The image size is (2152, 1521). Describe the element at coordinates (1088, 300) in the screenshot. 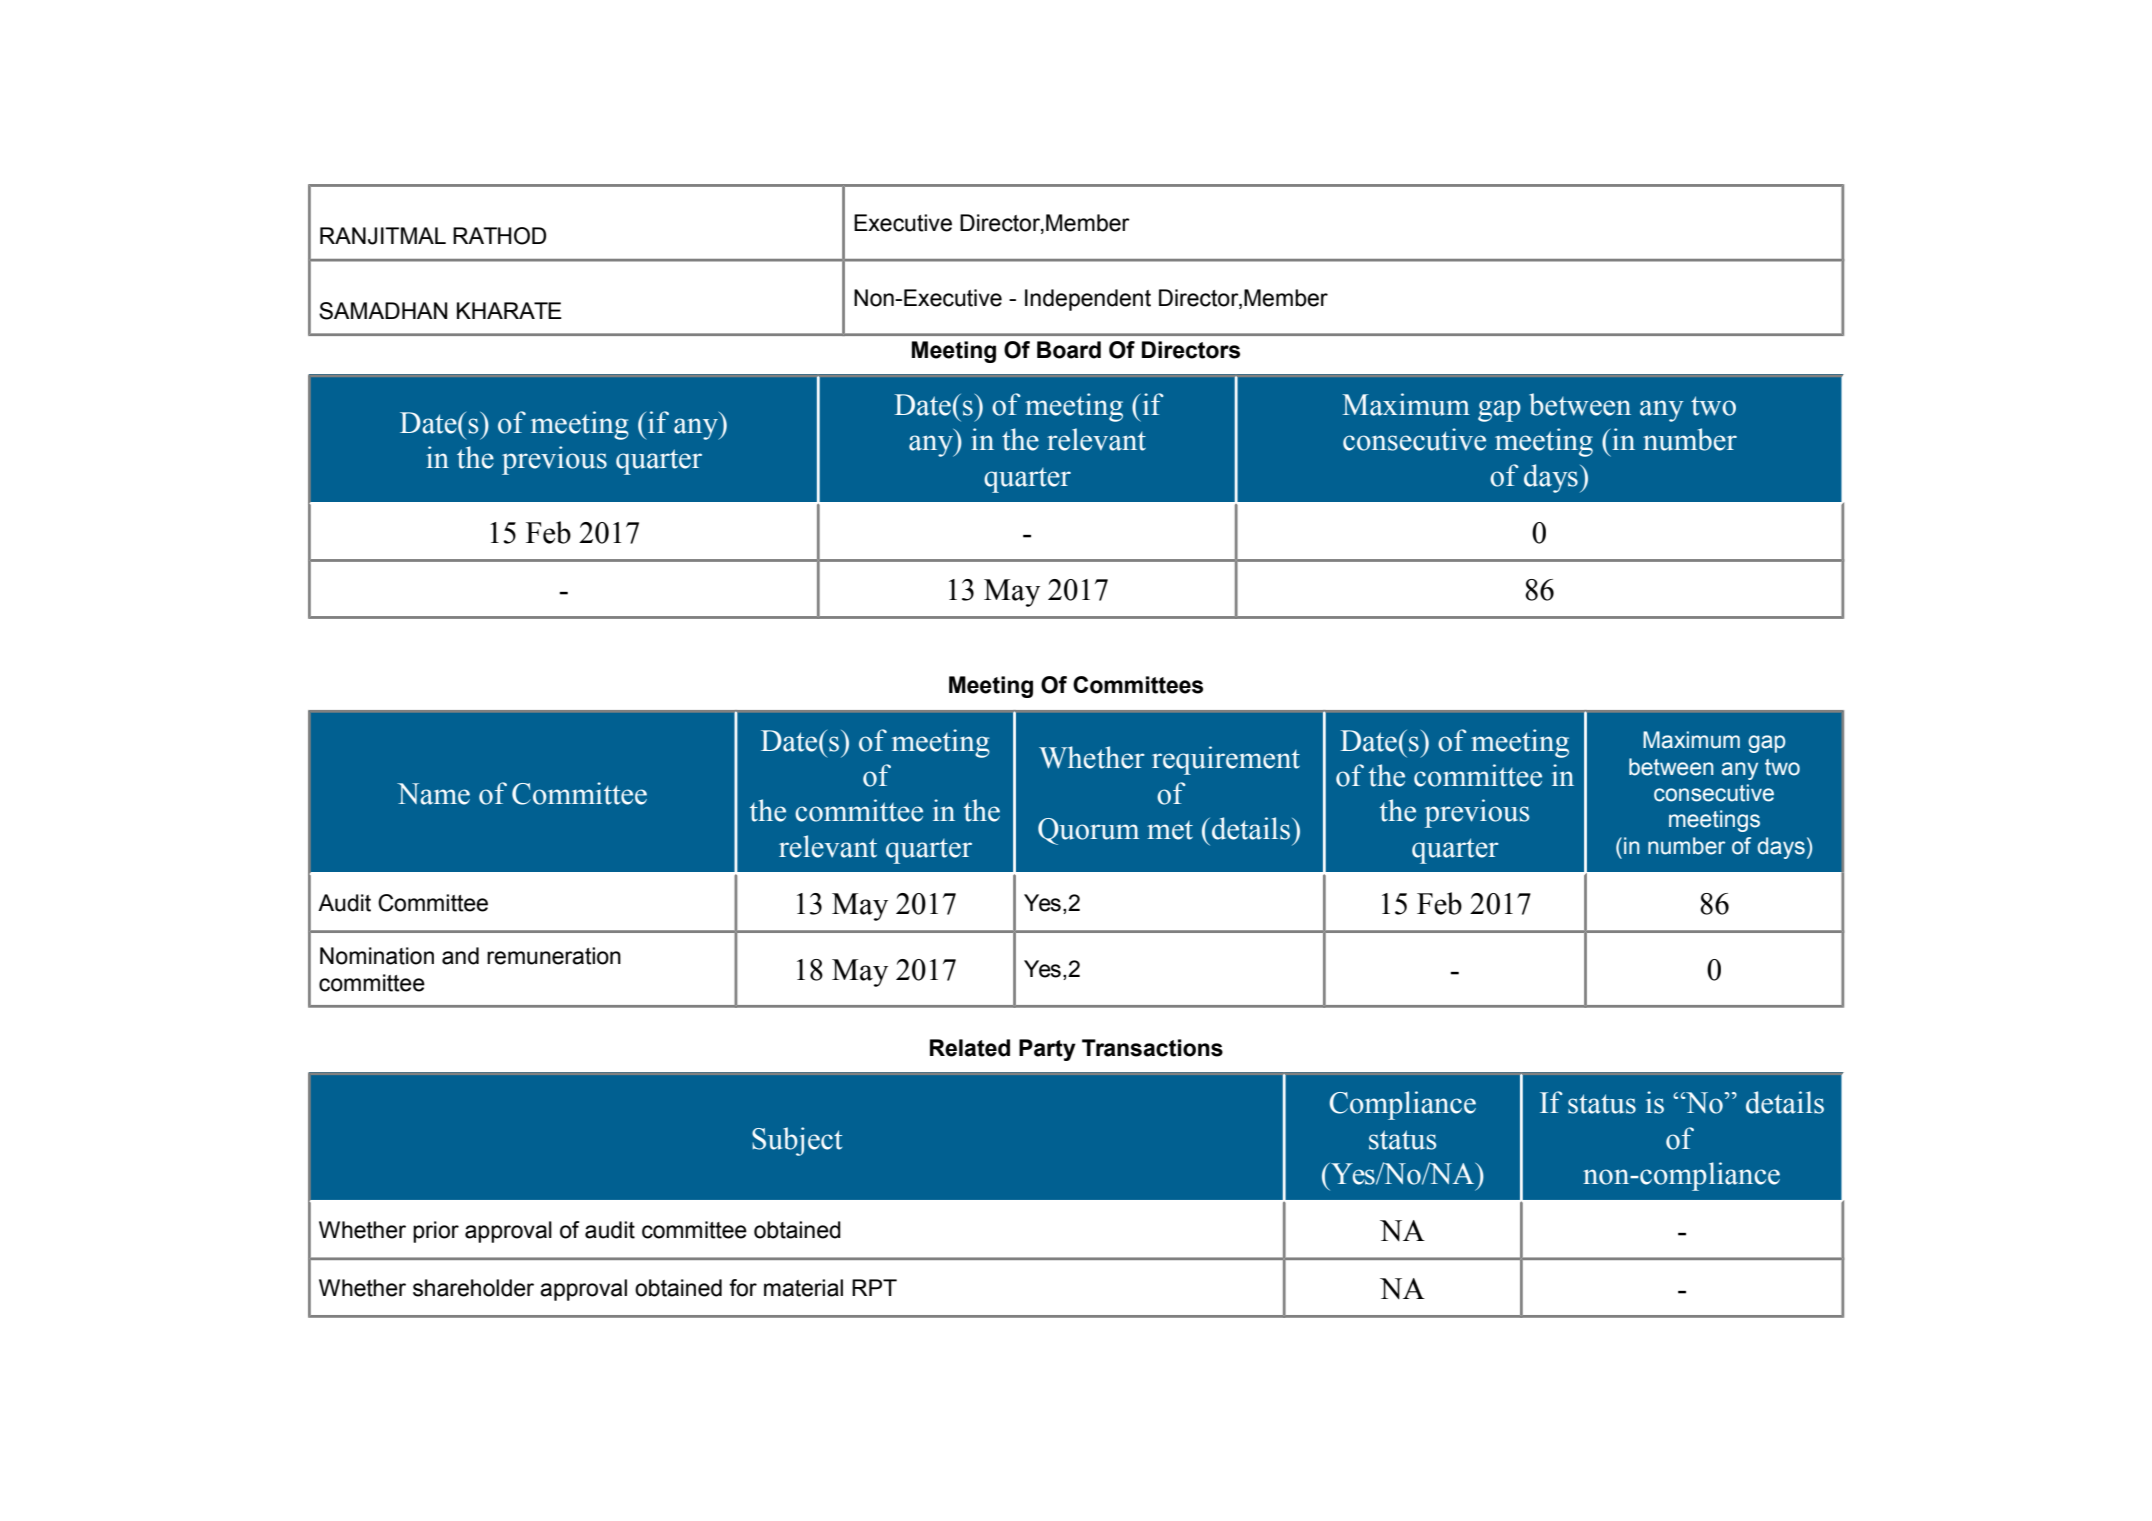

I see `Independent` at that location.
